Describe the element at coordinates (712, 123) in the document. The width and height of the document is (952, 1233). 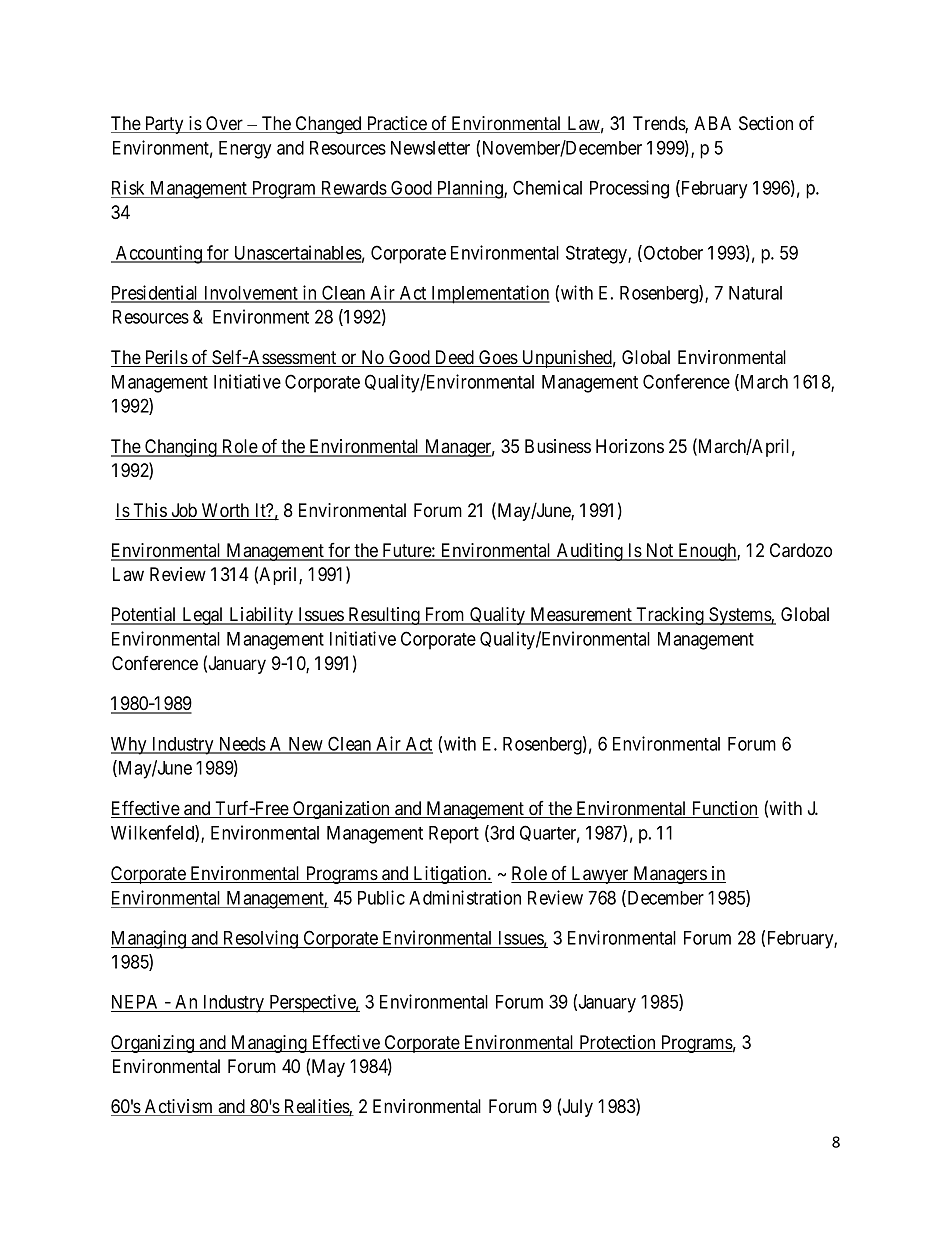
I see `ABA` at that location.
